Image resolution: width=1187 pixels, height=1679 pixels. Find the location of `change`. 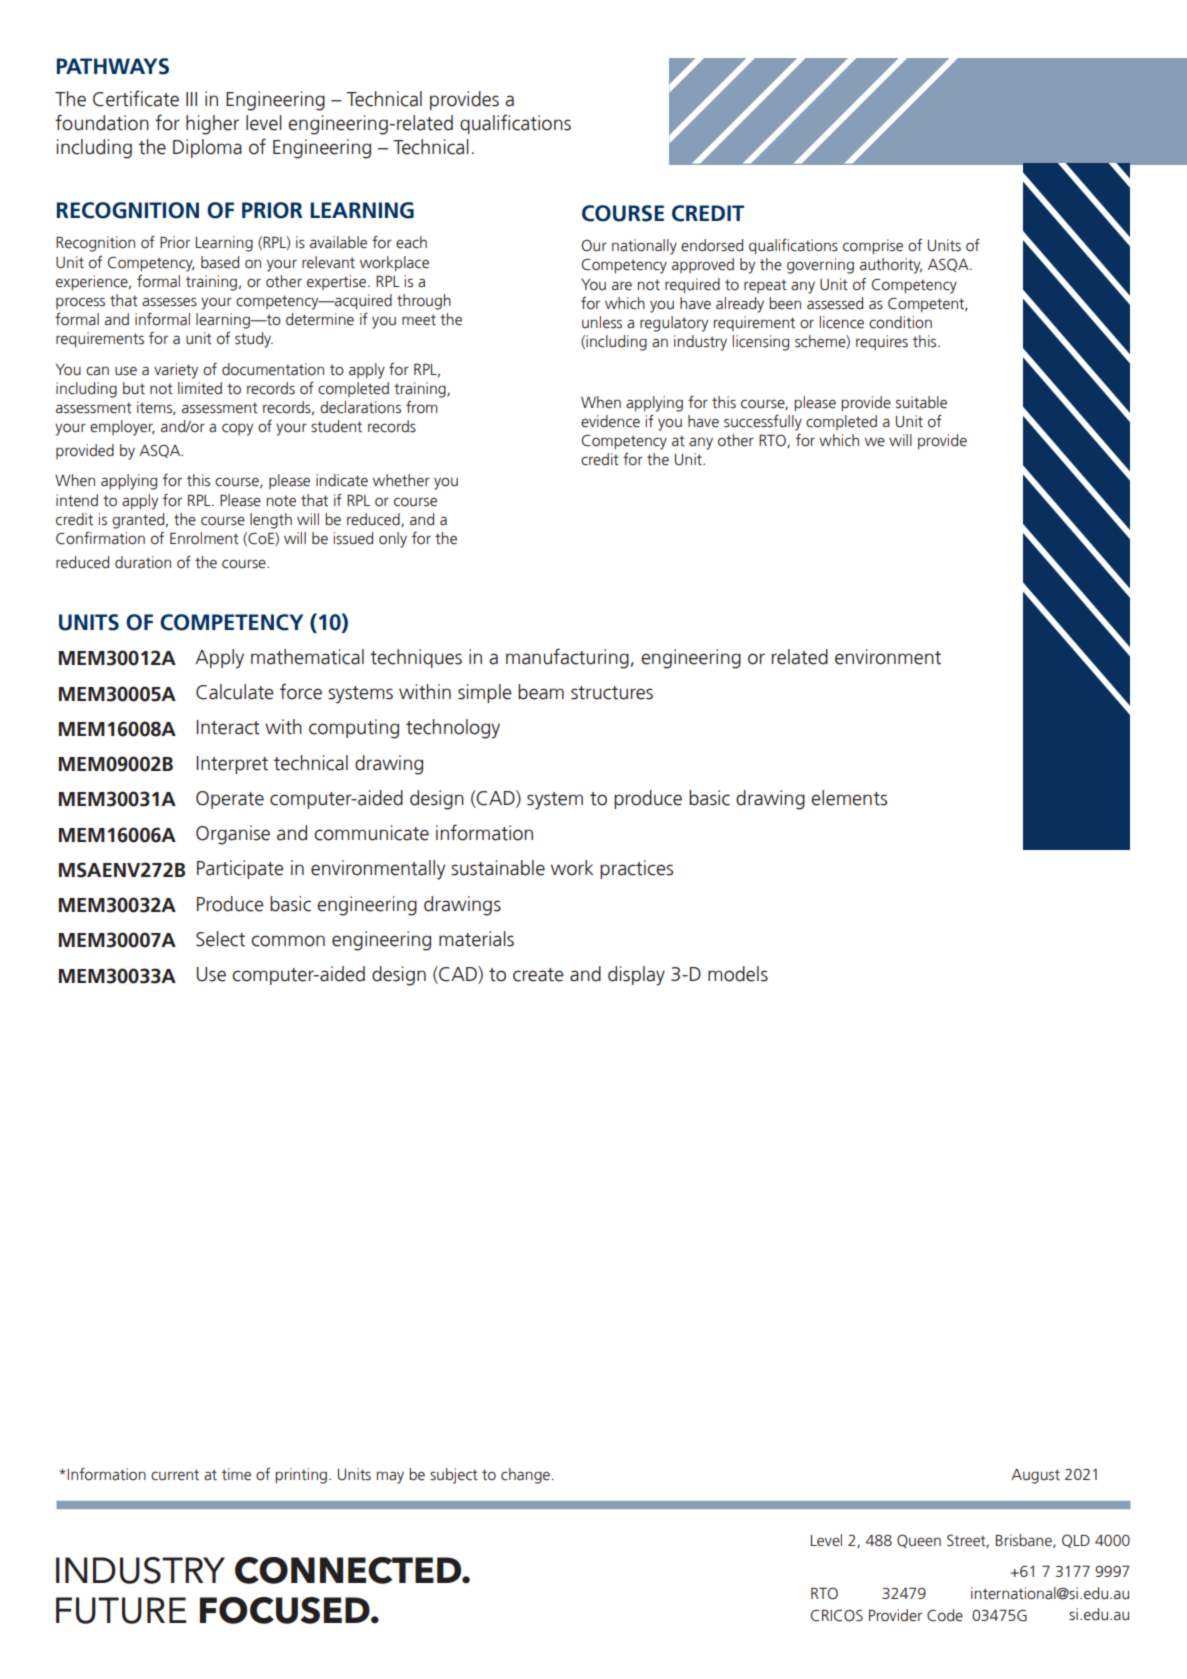

change is located at coordinates (525, 1476).
